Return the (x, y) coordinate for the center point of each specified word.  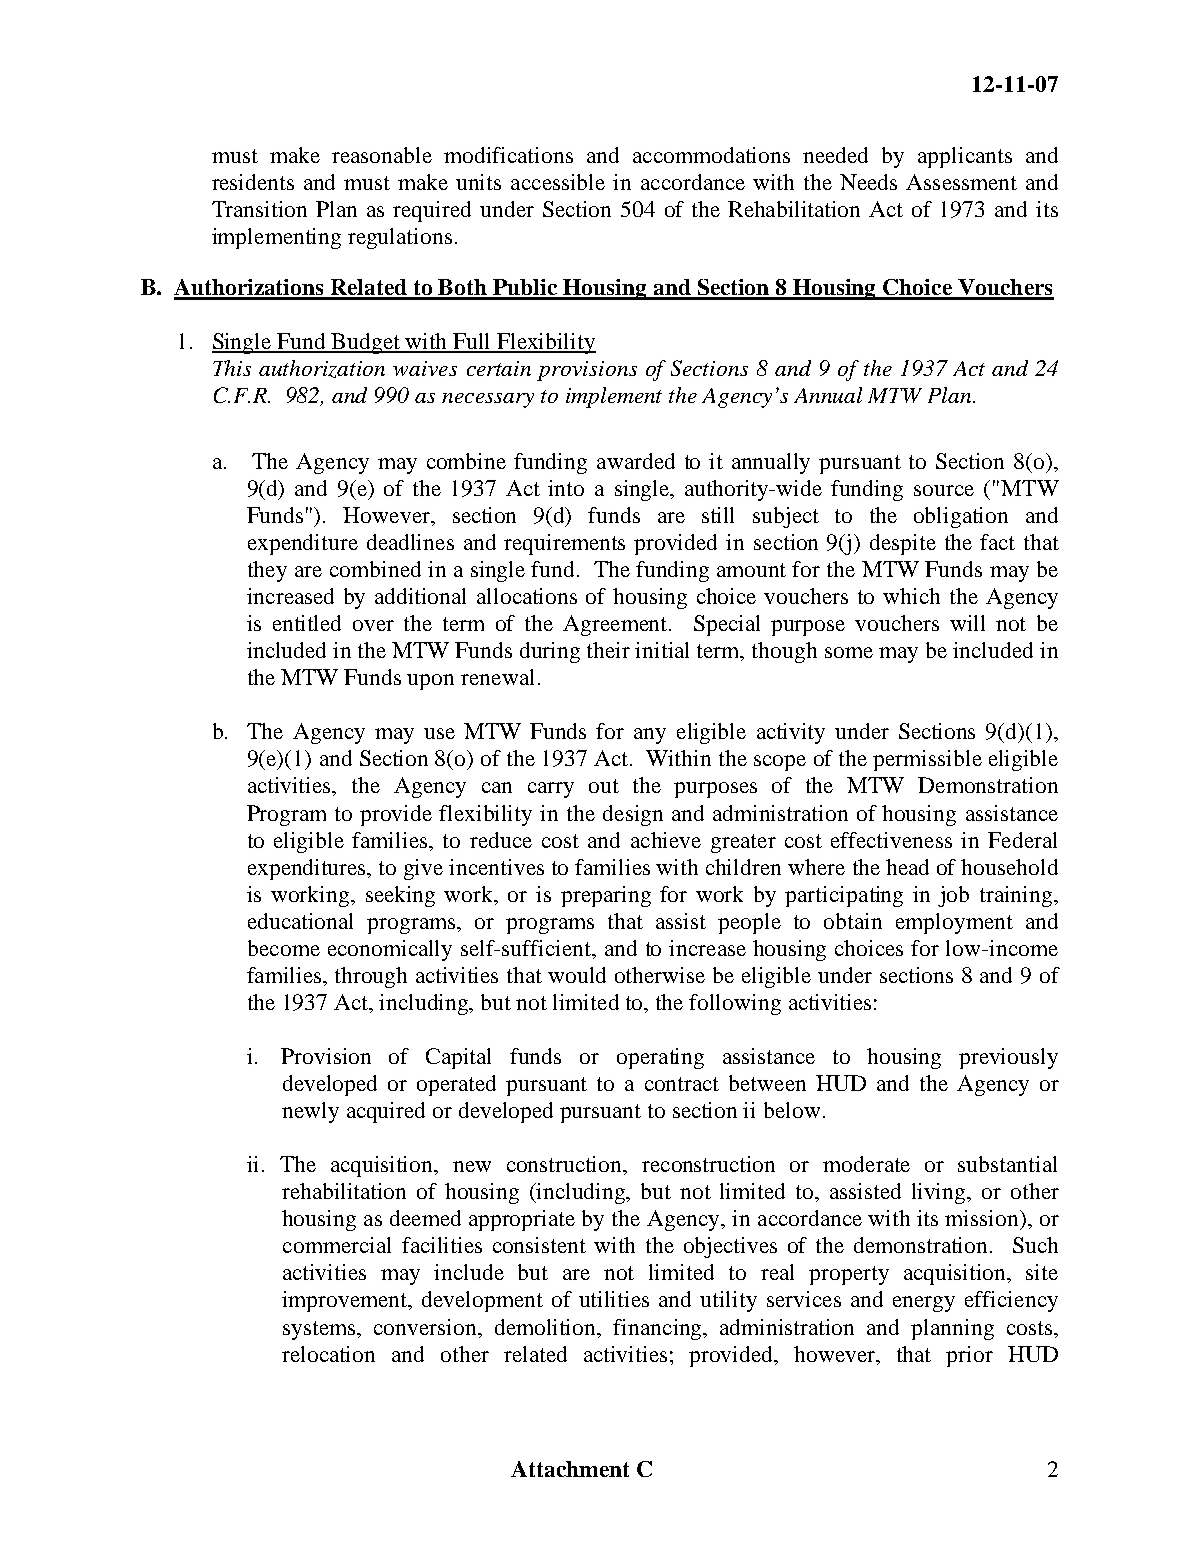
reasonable (382, 155)
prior (969, 1356)
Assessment (961, 182)
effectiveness (891, 840)
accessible (558, 182)
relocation (328, 1354)
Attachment (570, 1469)
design (633, 815)
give (423, 869)
